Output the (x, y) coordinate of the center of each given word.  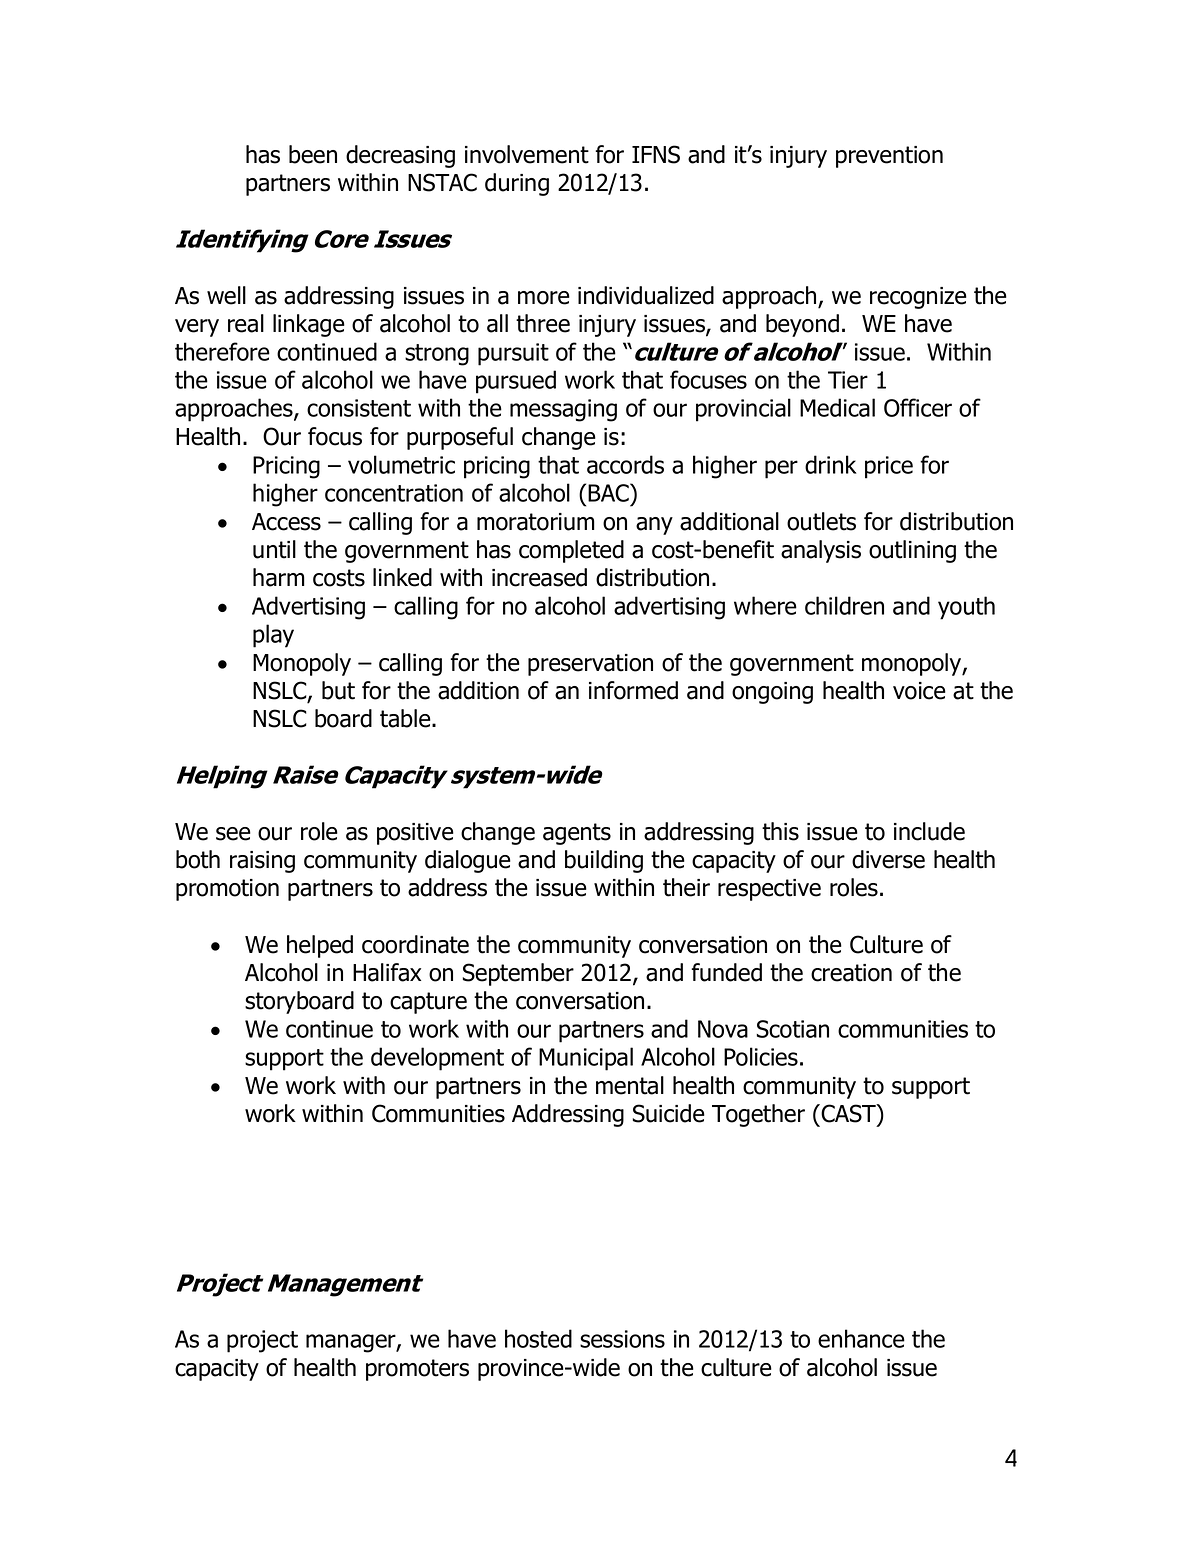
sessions (622, 1339)
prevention (889, 157)
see (233, 834)
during (517, 184)
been (313, 154)
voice (919, 691)
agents (577, 834)
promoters (417, 1370)
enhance (861, 1338)
